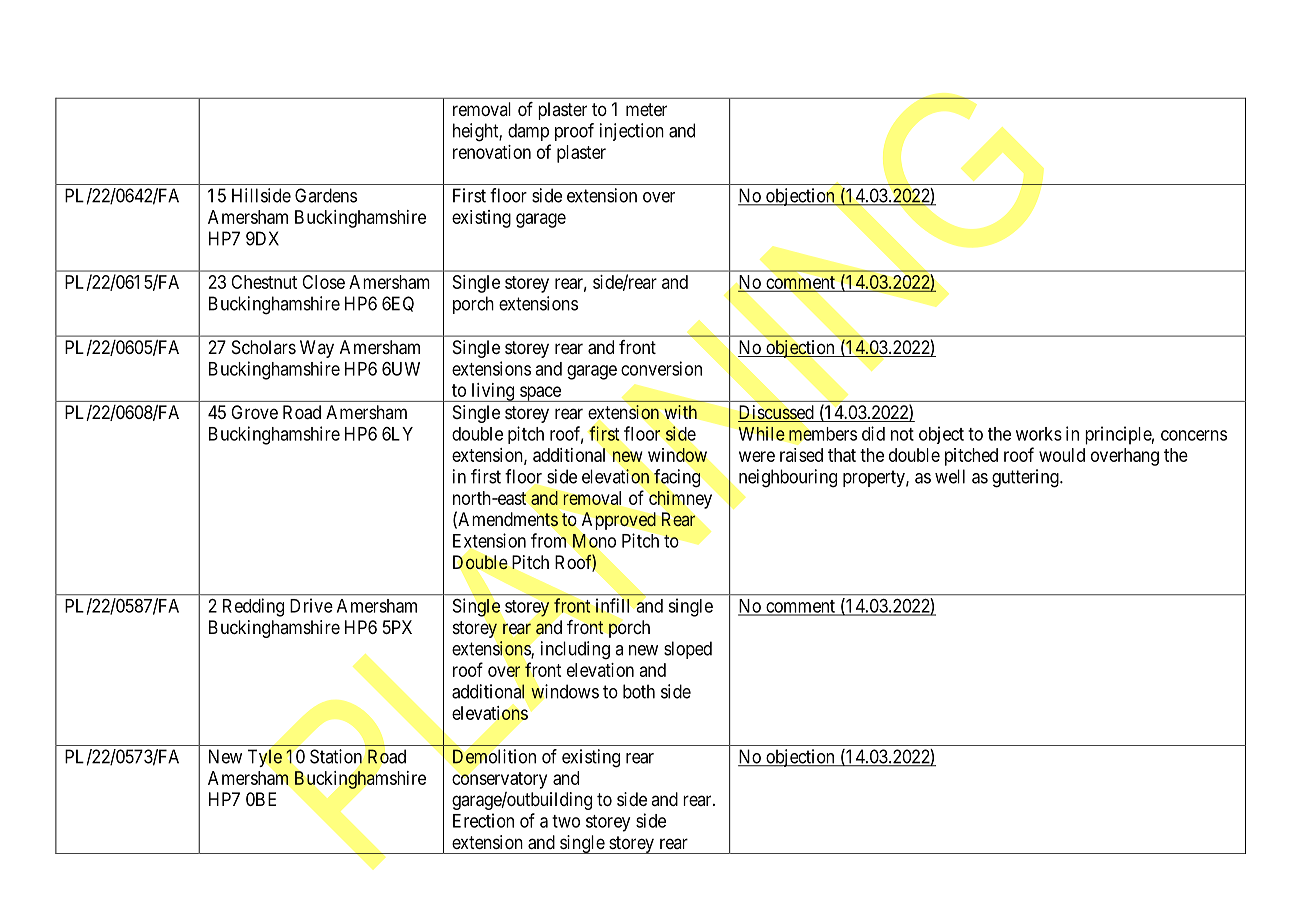  What do you see at coordinates (1026, 478) in the page?
I see `guttering` at bounding box center [1026, 478].
